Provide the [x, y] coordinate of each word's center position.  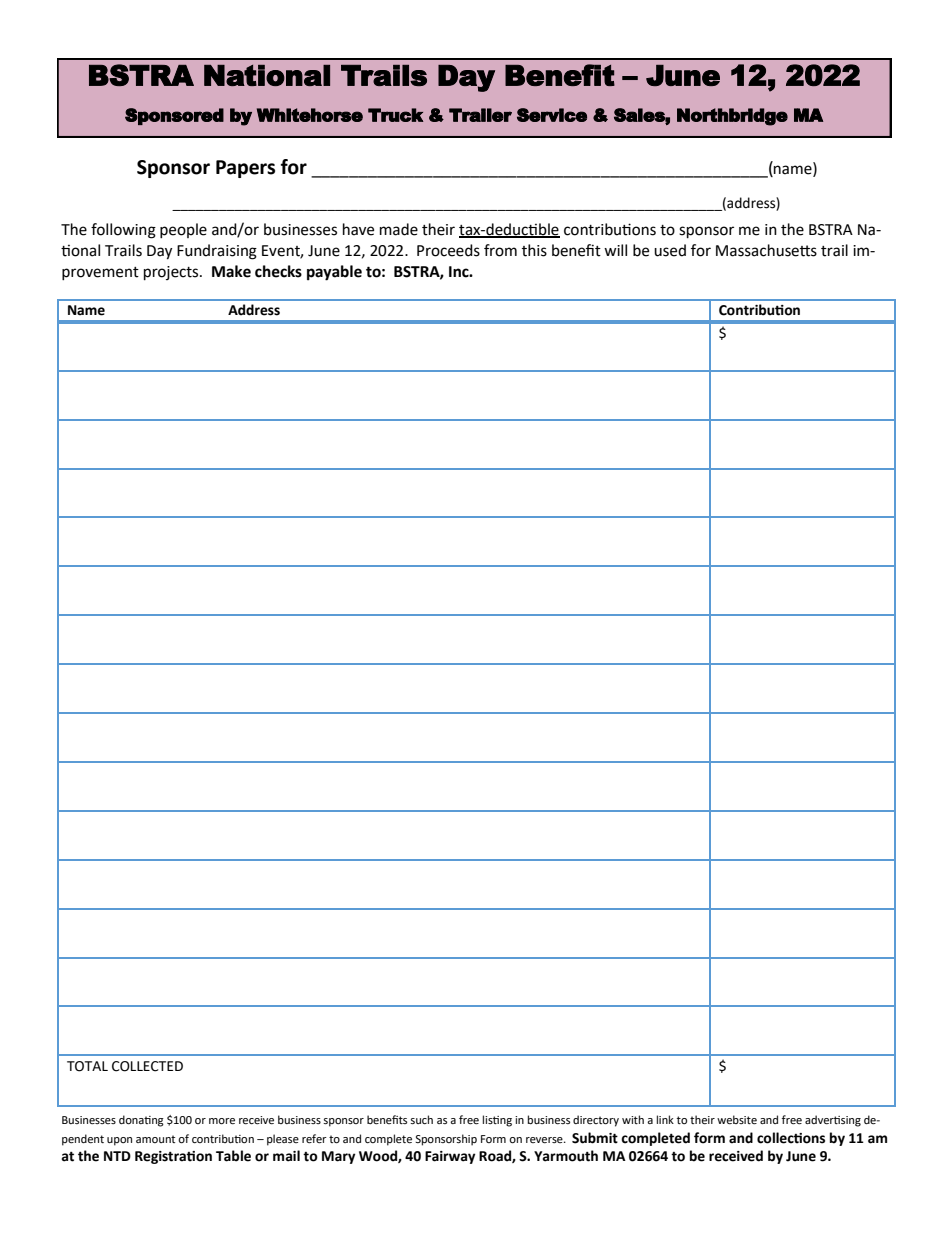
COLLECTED [147, 1066]
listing [497, 1121]
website [737, 1120]
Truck [395, 115]
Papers [245, 169]
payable [334, 273]
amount [155, 1139]
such [421, 1119]
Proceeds [448, 250]
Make [231, 271]
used [670, 250]
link [665, 1119]
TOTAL [87, 1066]
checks [278, 271]
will [615, 250]
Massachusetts [766, 250]
